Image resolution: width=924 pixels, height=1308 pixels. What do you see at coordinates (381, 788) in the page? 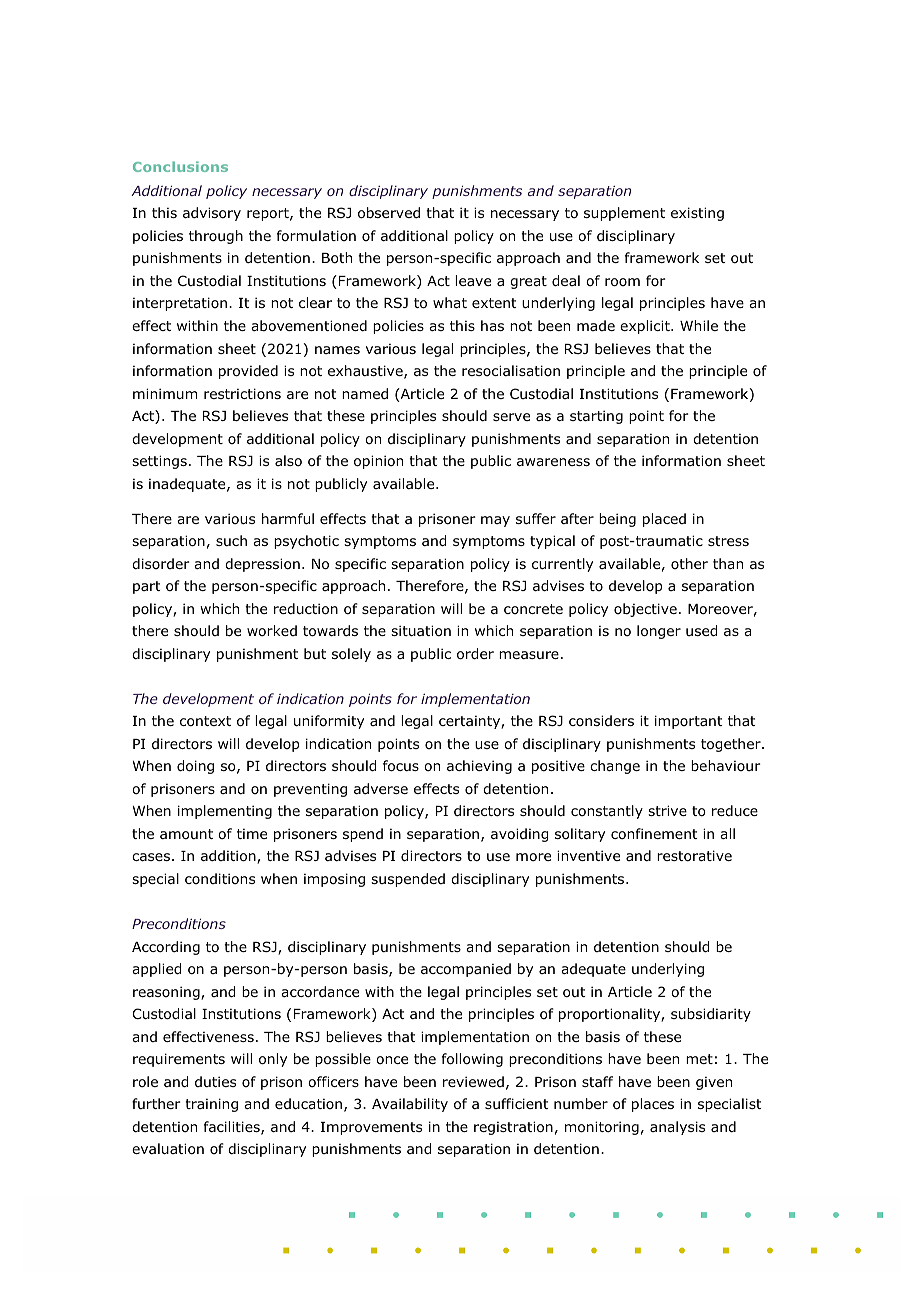
I see `adverse` at bounding box center [381, 788].
